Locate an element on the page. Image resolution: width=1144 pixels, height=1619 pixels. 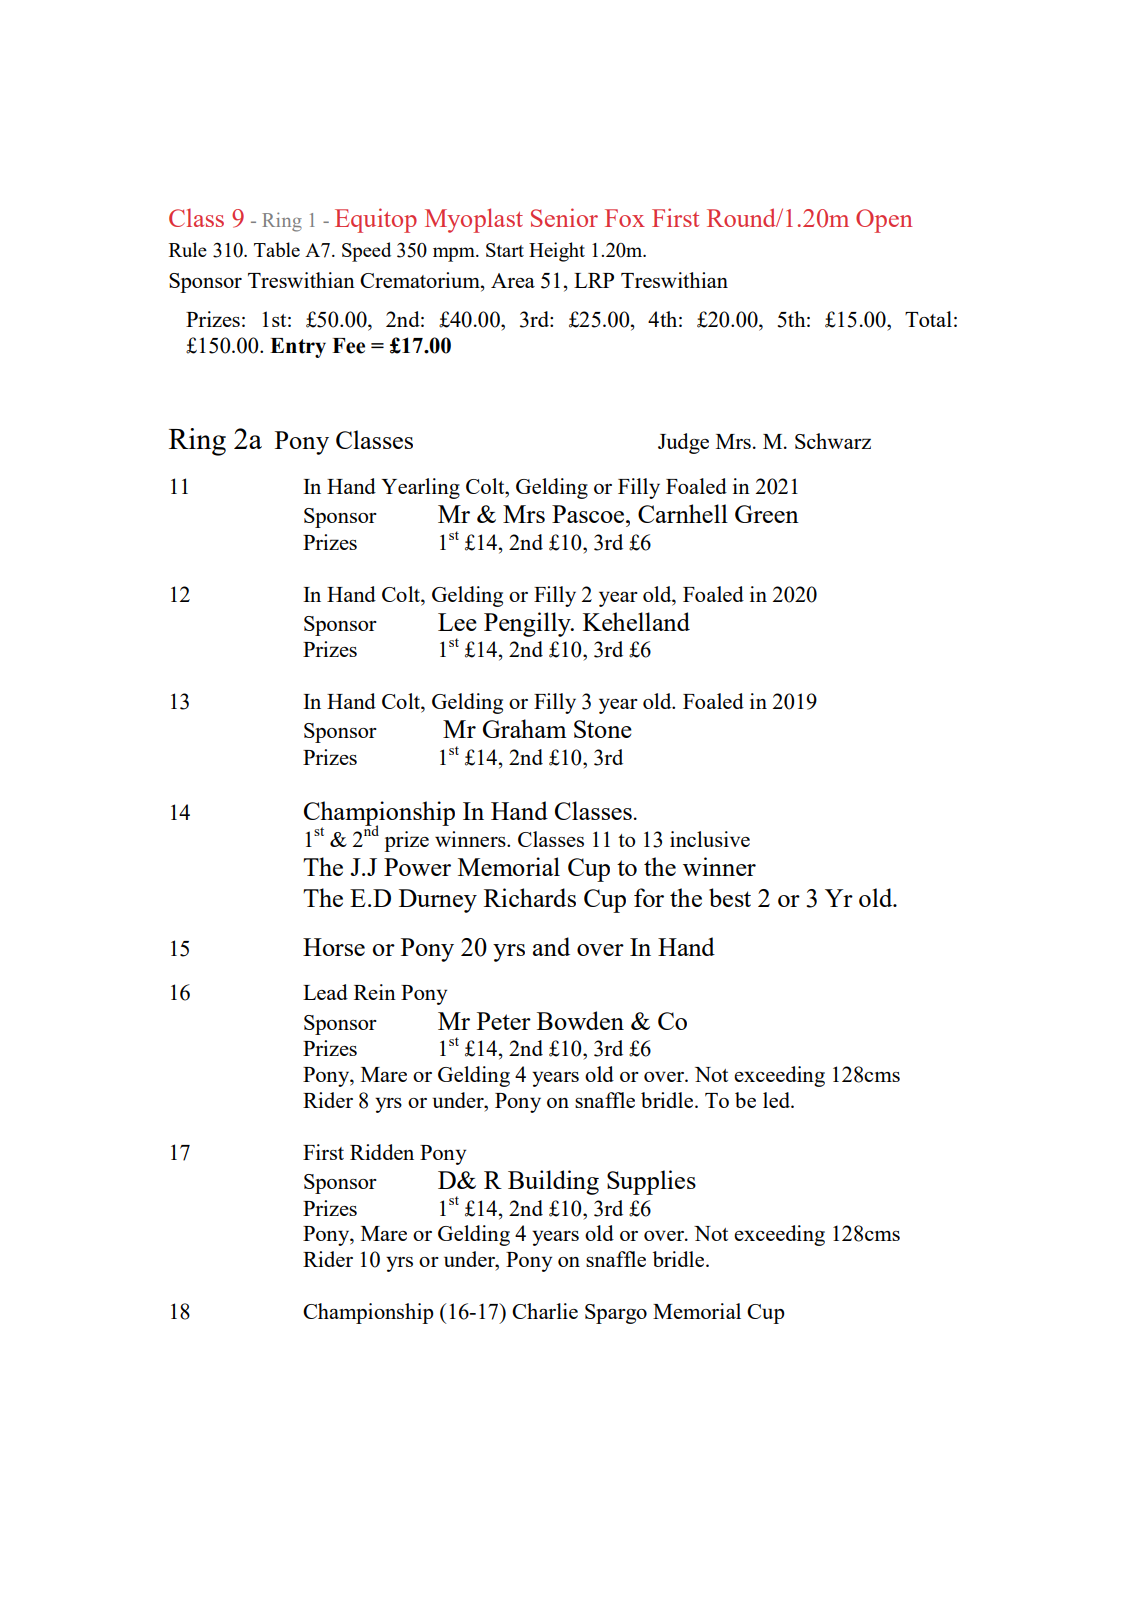
Ridden is located at coordinates (382, 1152).
